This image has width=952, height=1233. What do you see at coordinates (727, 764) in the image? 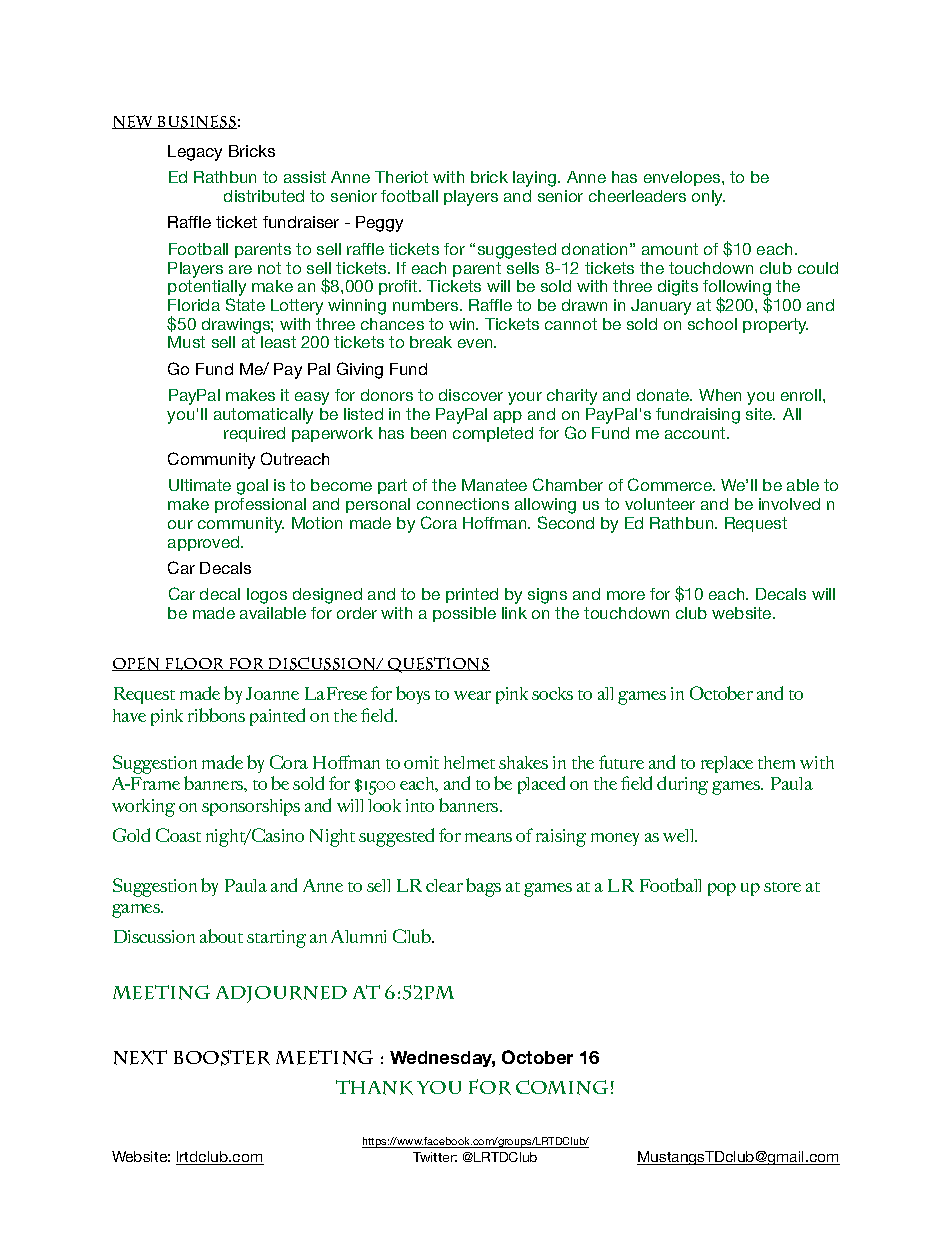
I see `replace` at bounding box center [727, 764].
